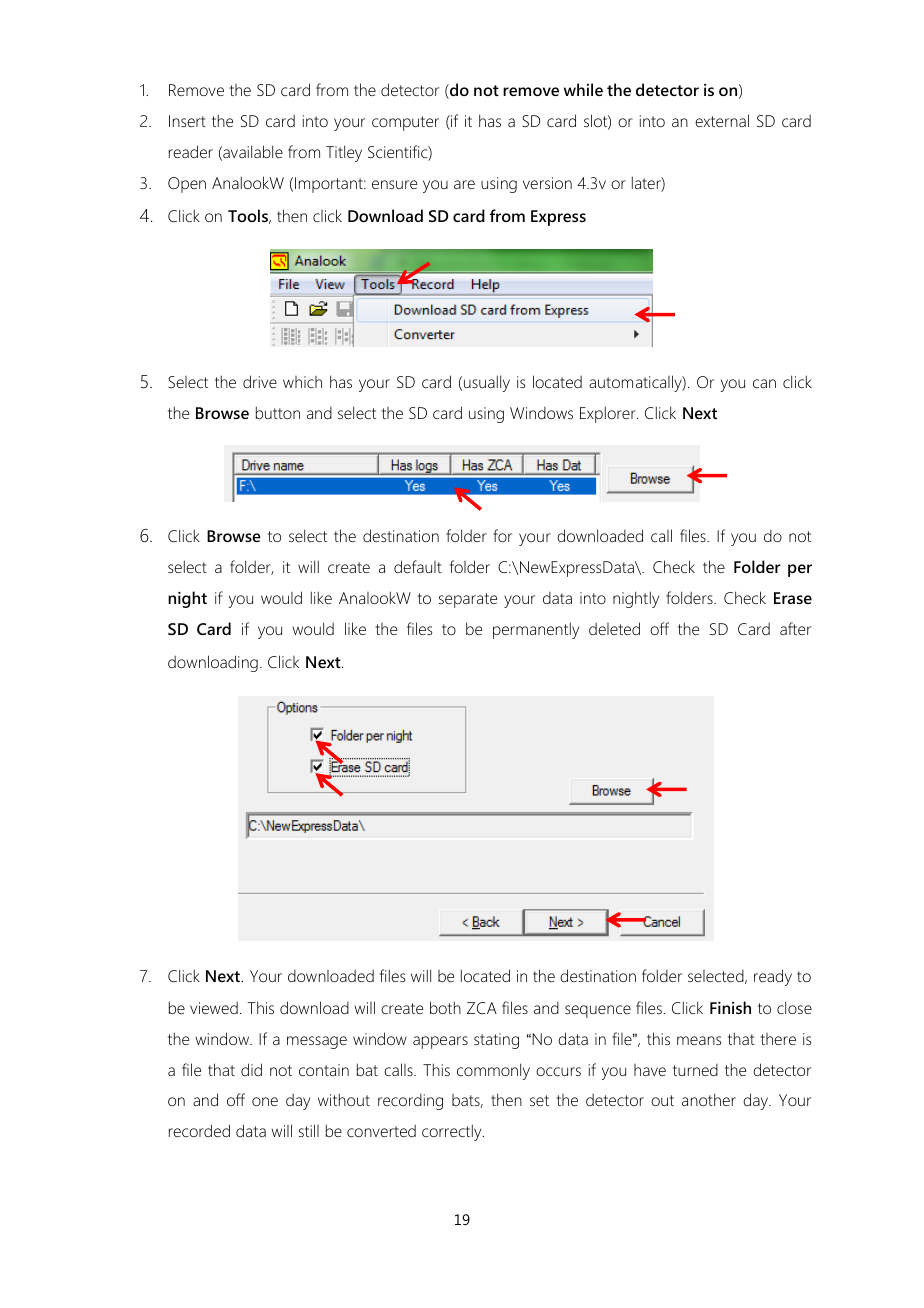 This image has height=1308, width=924. Describe the element at coordinates (464, 184) in the image. I see `are` at that location.
